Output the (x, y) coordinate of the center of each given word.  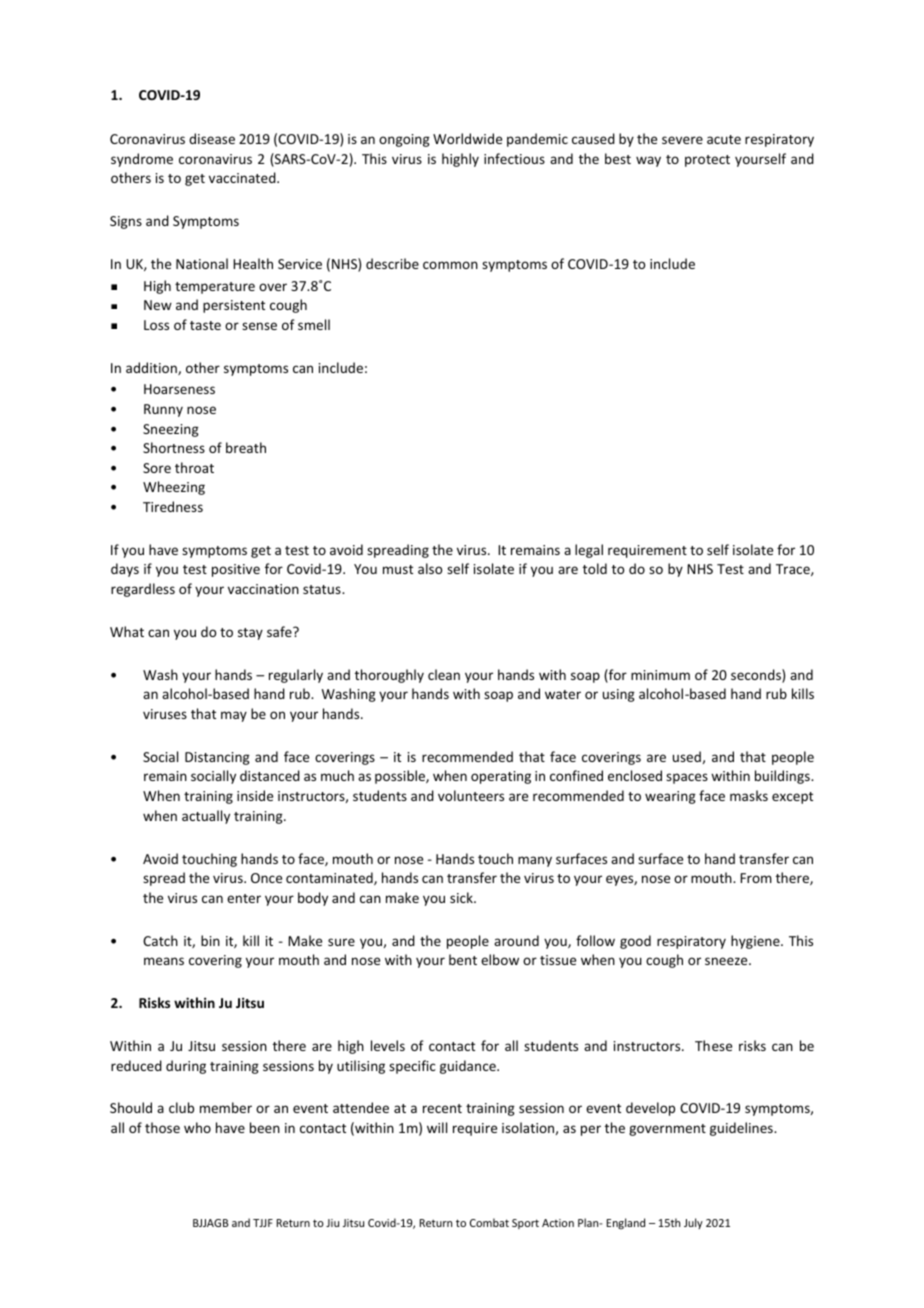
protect (707, 161)
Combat (489, 1222)
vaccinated (243, 177)
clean (444, 674)
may (234, 716)
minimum (660, 675)
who (197, 1127)
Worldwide (467, 138)
